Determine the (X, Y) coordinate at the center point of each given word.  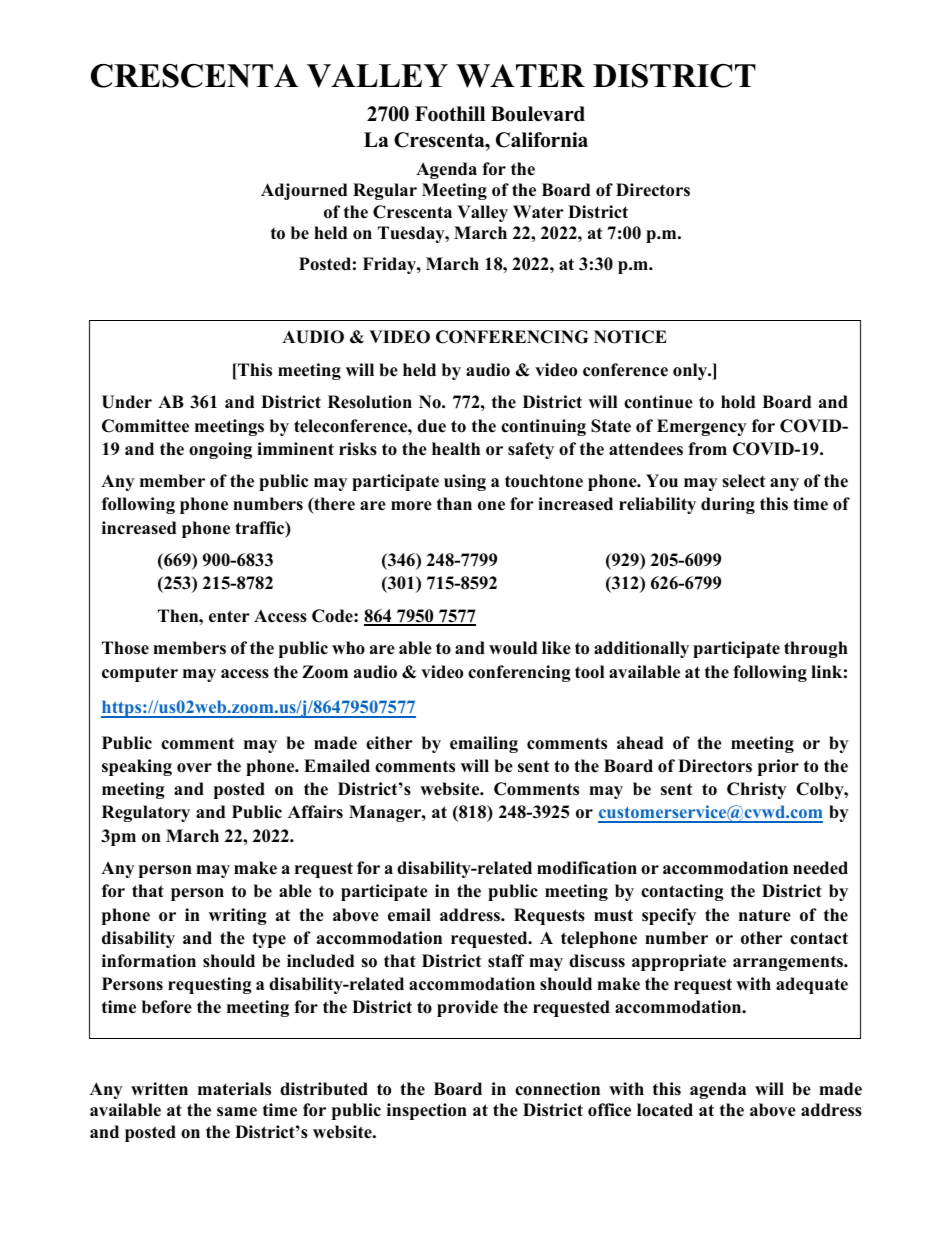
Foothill (450, 114)
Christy (756, 790)
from (707, 449)
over (194, 768)
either (389, 743)
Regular (385, 191)
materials (234, 1089)
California (542, 140)
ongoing (220, 450)
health (456, 449)
